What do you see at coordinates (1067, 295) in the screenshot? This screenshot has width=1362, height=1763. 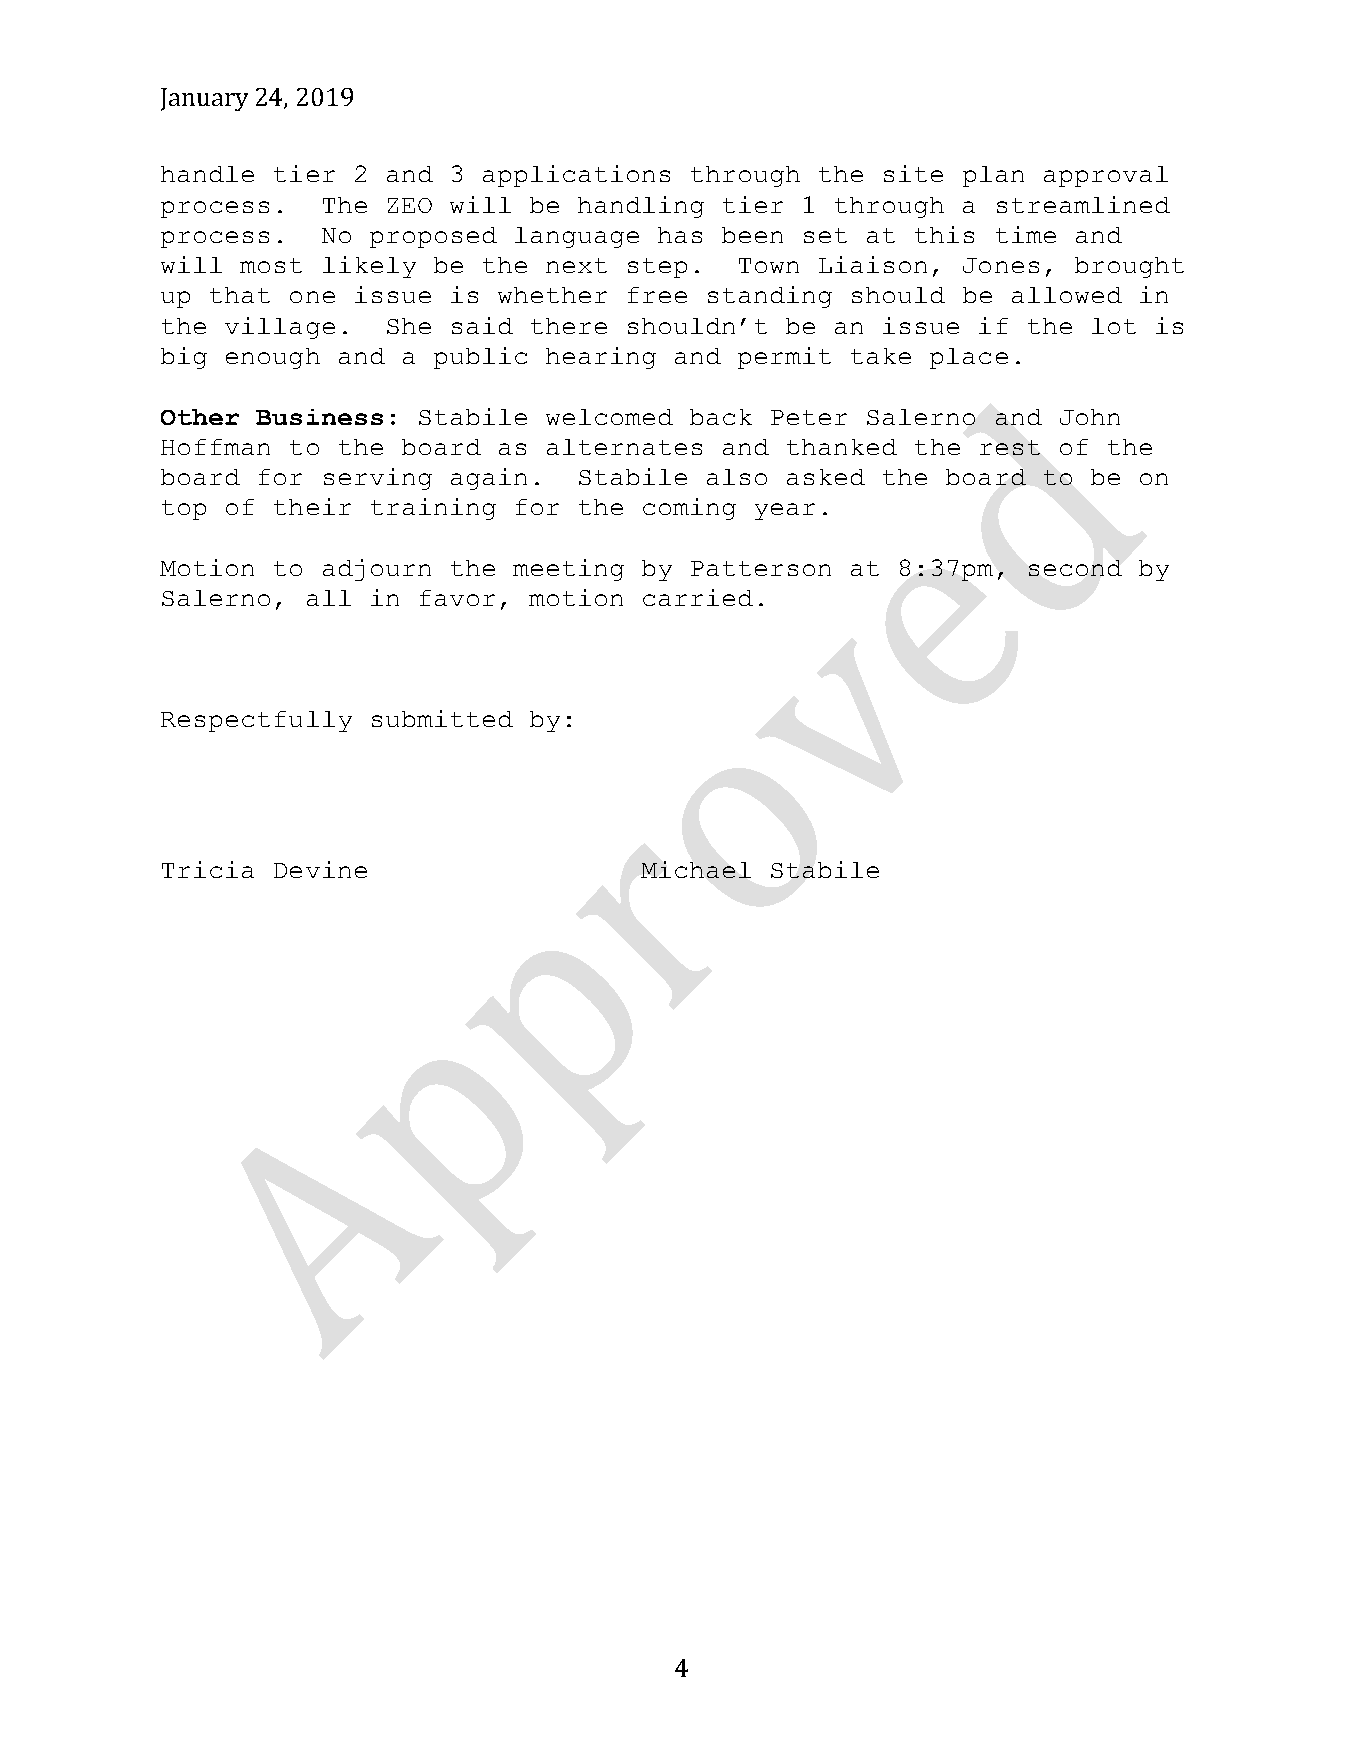 I see `allowed` at bounding box center [1067, 295].
